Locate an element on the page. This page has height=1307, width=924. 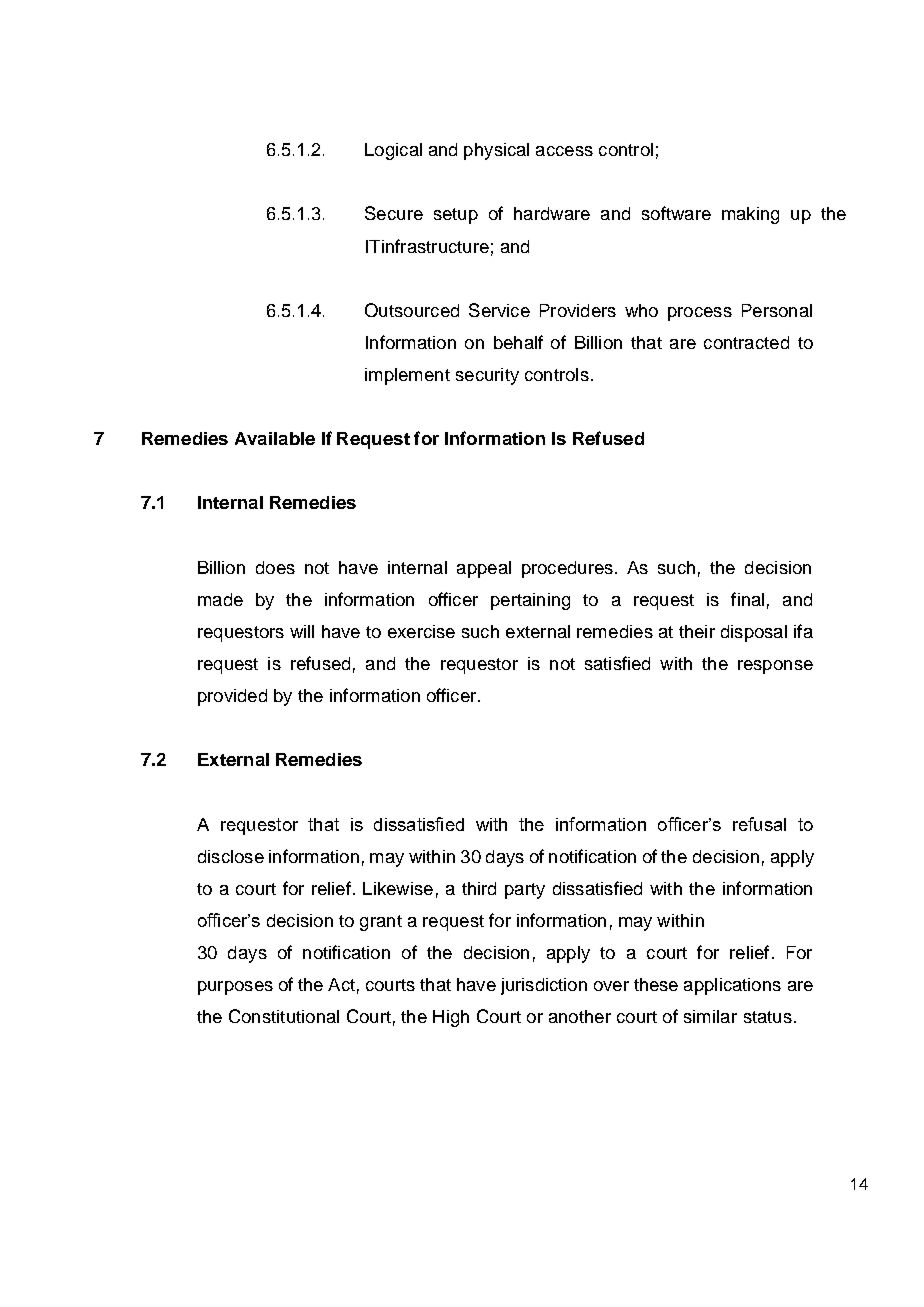
response is located at coordinates (775, 667).
